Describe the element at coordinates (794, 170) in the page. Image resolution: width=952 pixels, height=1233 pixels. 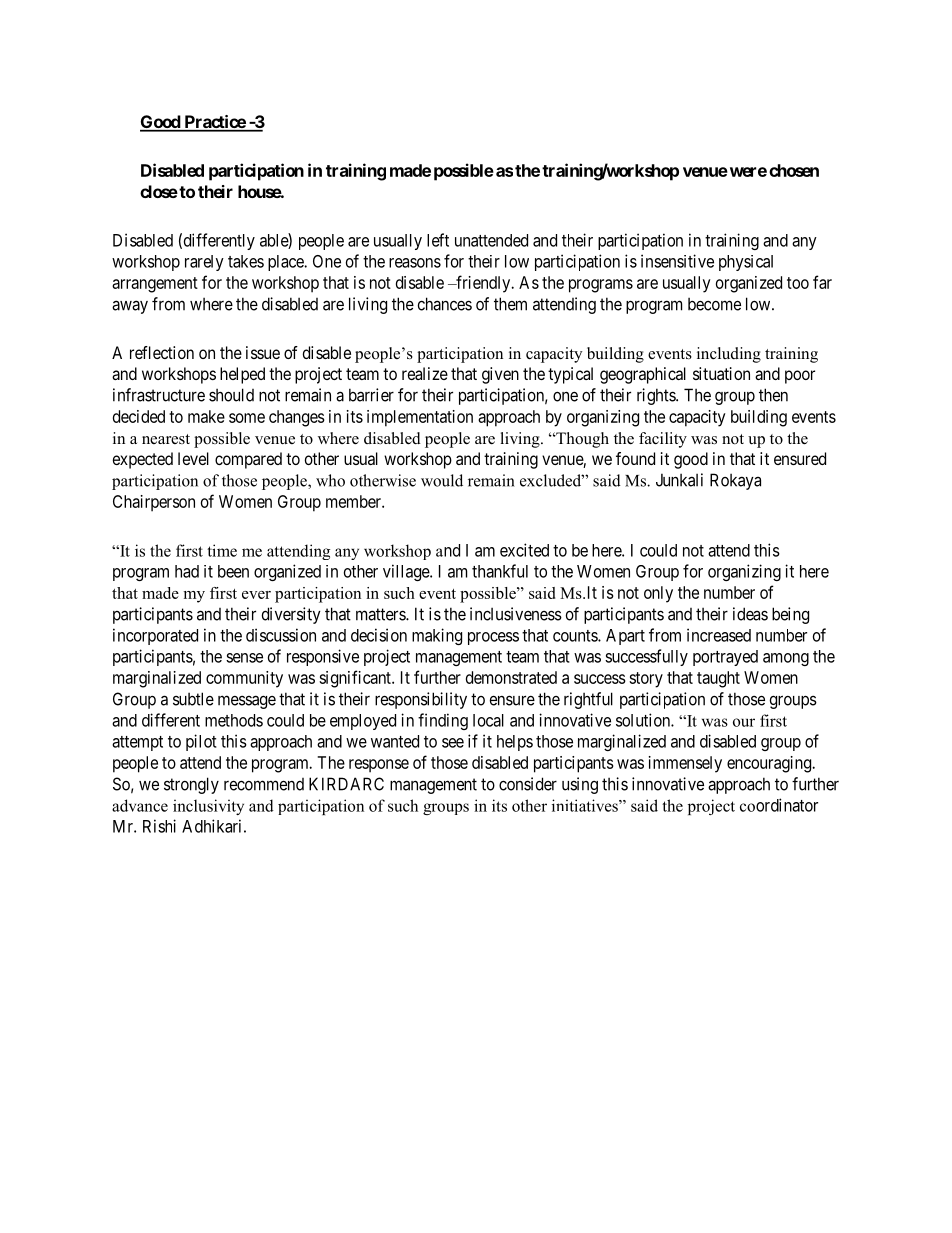
I see `chosen` at that location.
